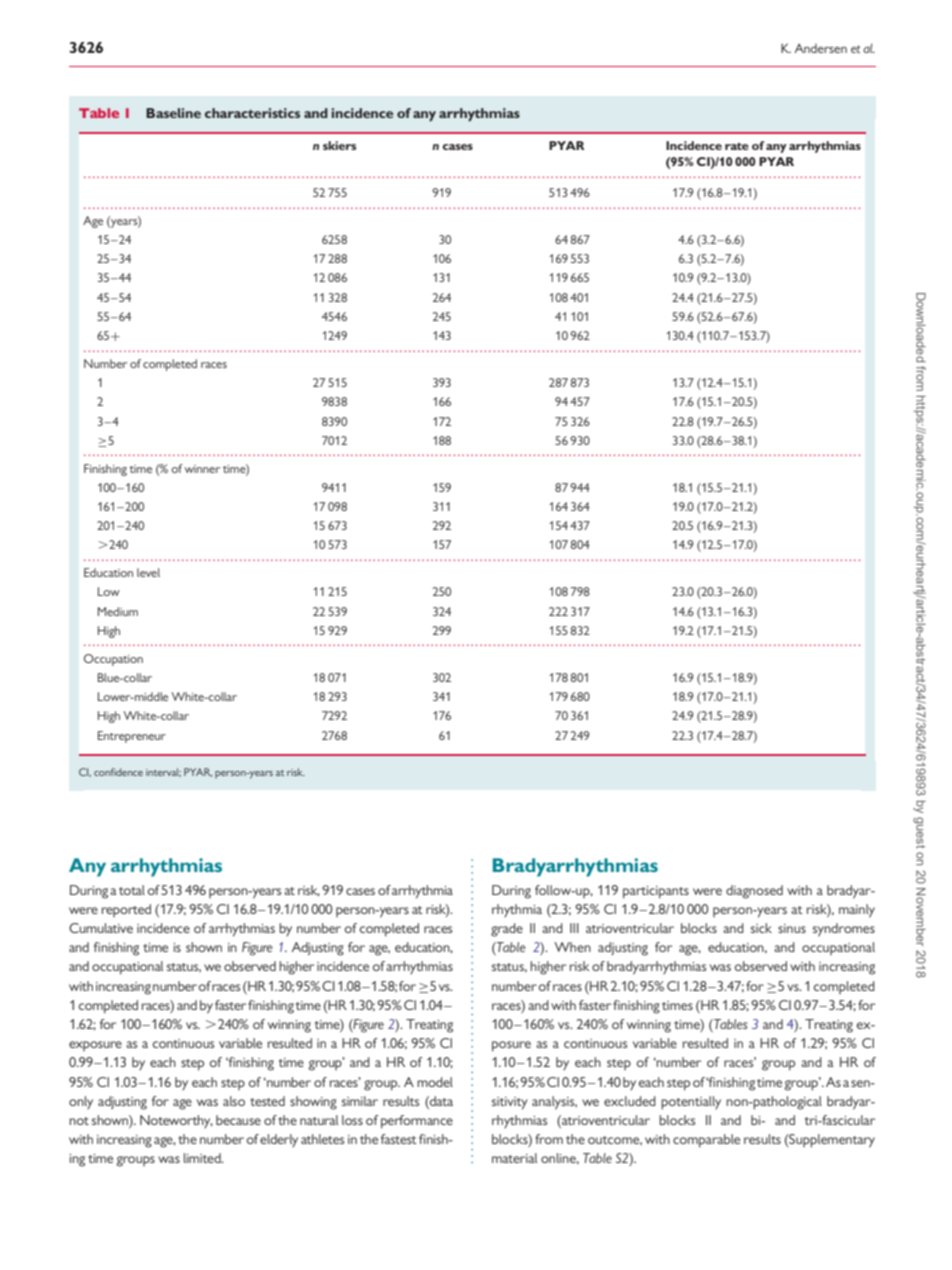 The image size is (952, 1270). What do you see at coordinates (148, 572) in the screenshot?
I see `level` at bounding box center [148, 572].
